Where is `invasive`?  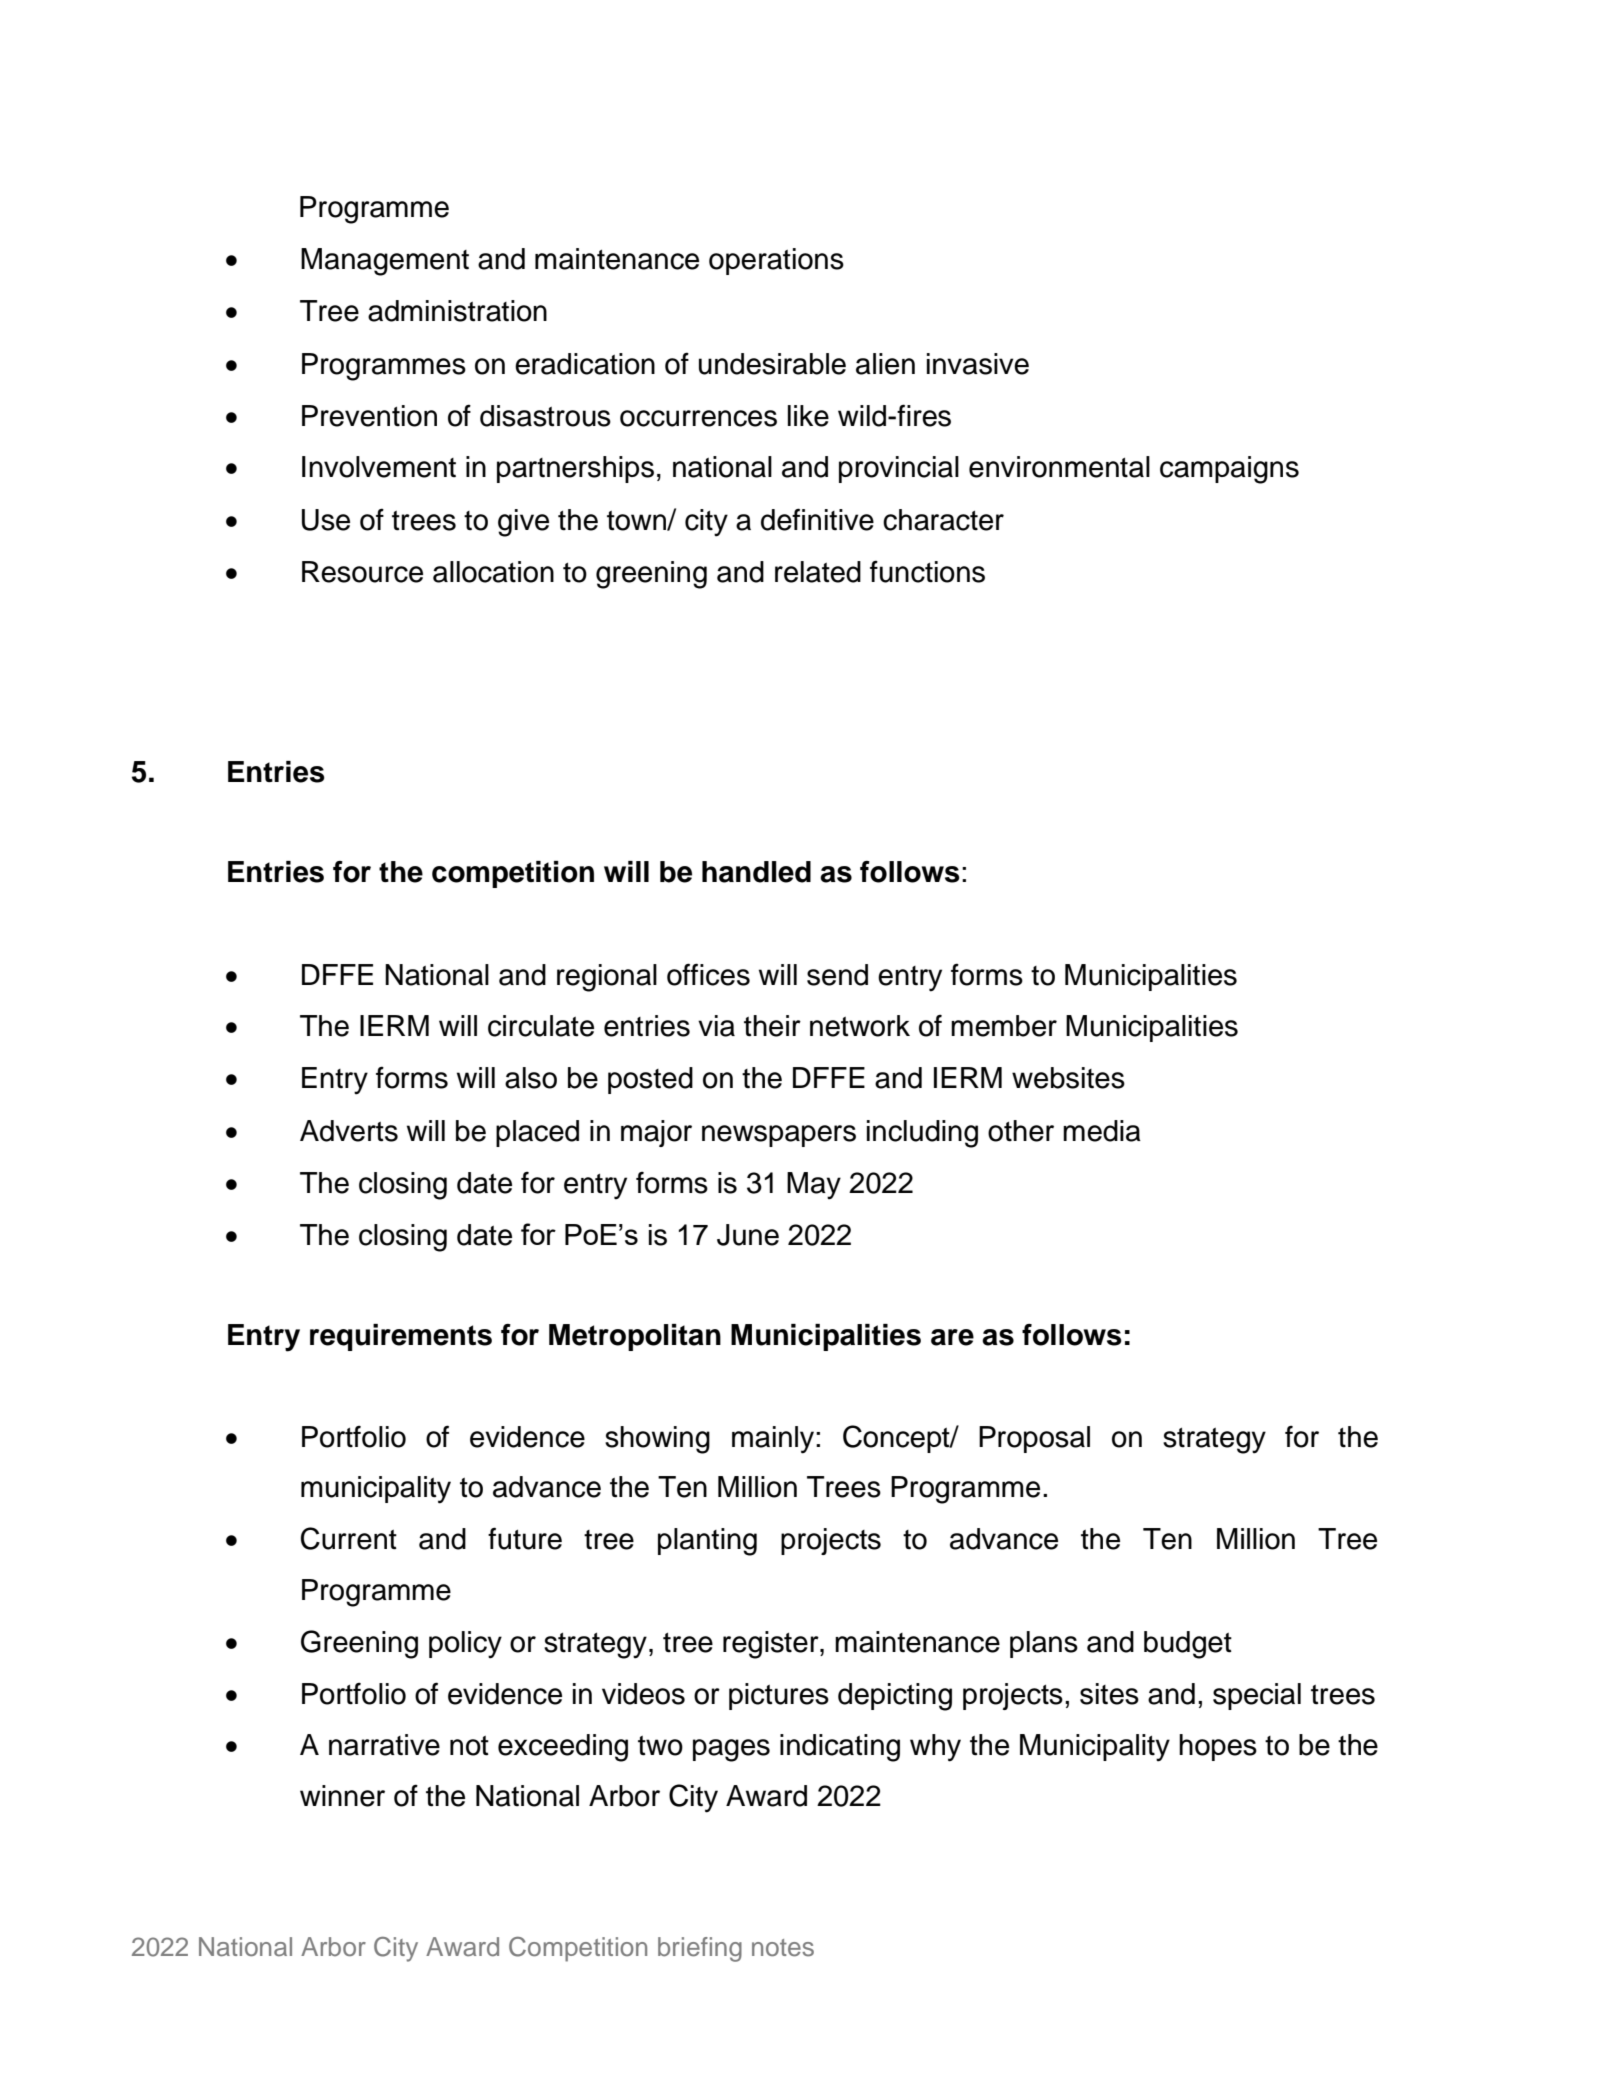
invasive is located at coordinates (978, 364).
